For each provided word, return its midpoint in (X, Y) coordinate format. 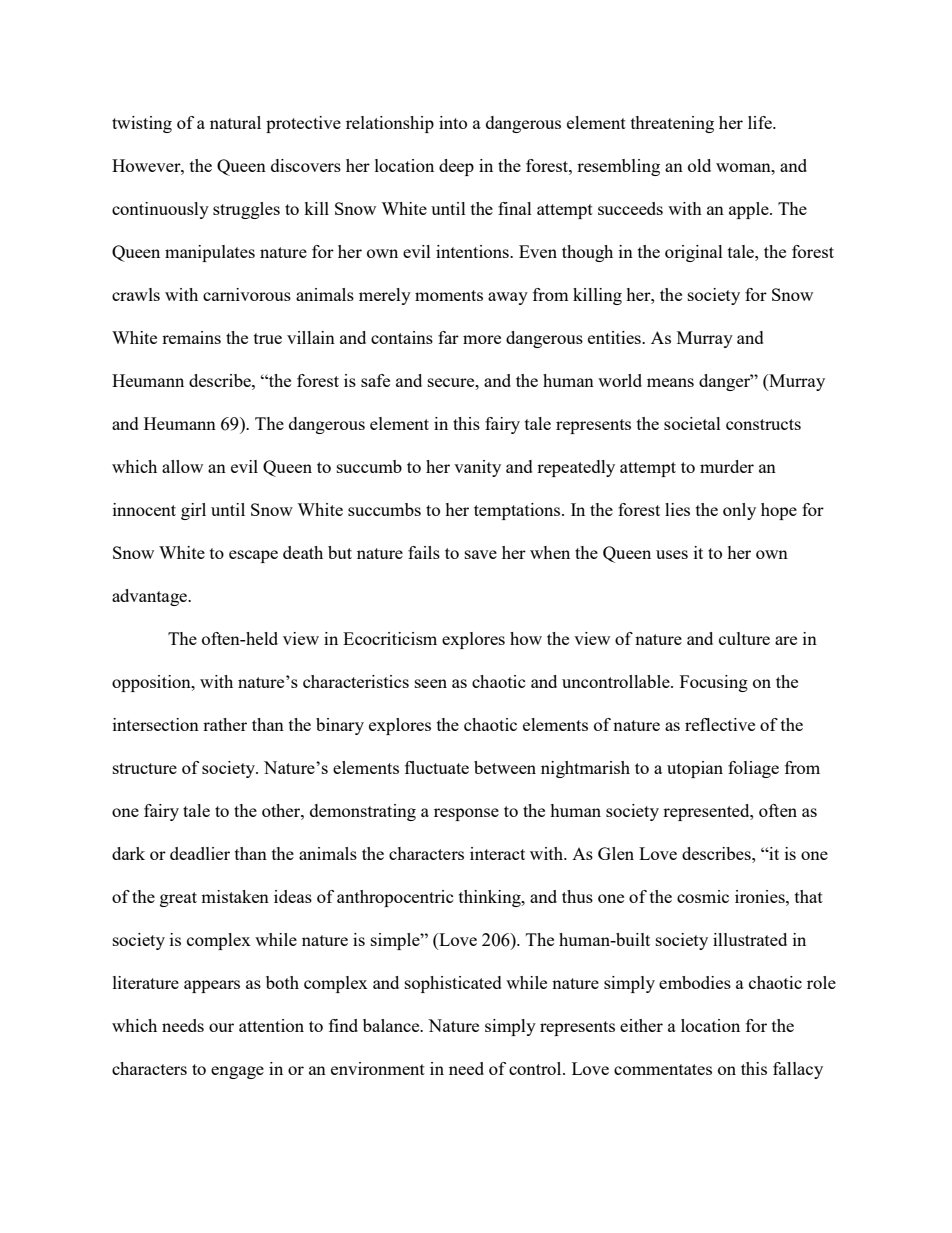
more (482, 339)
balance (392, 1025)
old (699, 165)
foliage (753, 769)
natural (235, 122)
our (221, 1027)
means (670, 382)
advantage (150, 597)
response (466, 814)
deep (456, 167)
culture (744, 638)
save (481, 554)
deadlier (200, 853)
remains (191, 337)
